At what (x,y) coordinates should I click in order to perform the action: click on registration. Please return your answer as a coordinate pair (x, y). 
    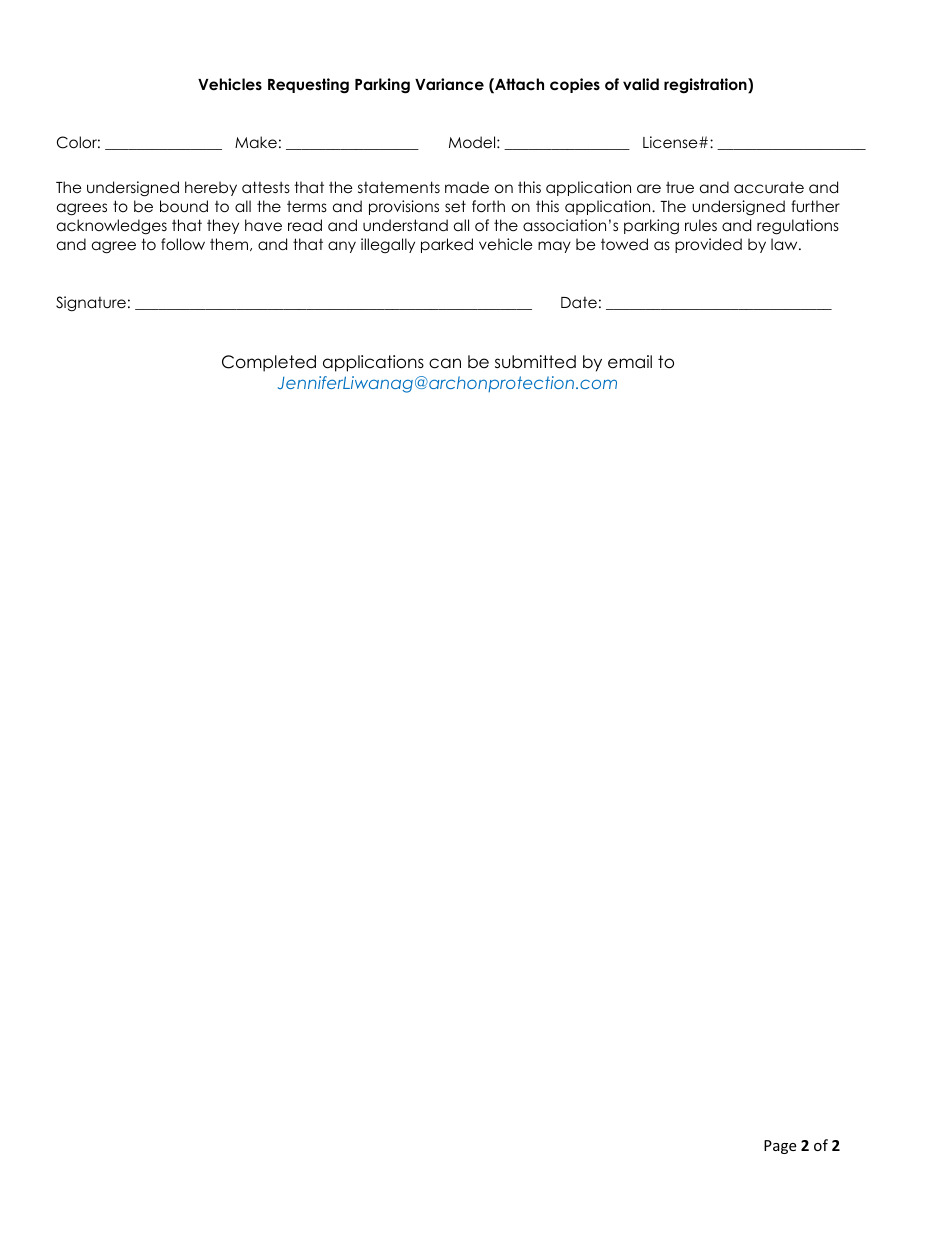
    Looking at the image, I should click on (706, 85).
